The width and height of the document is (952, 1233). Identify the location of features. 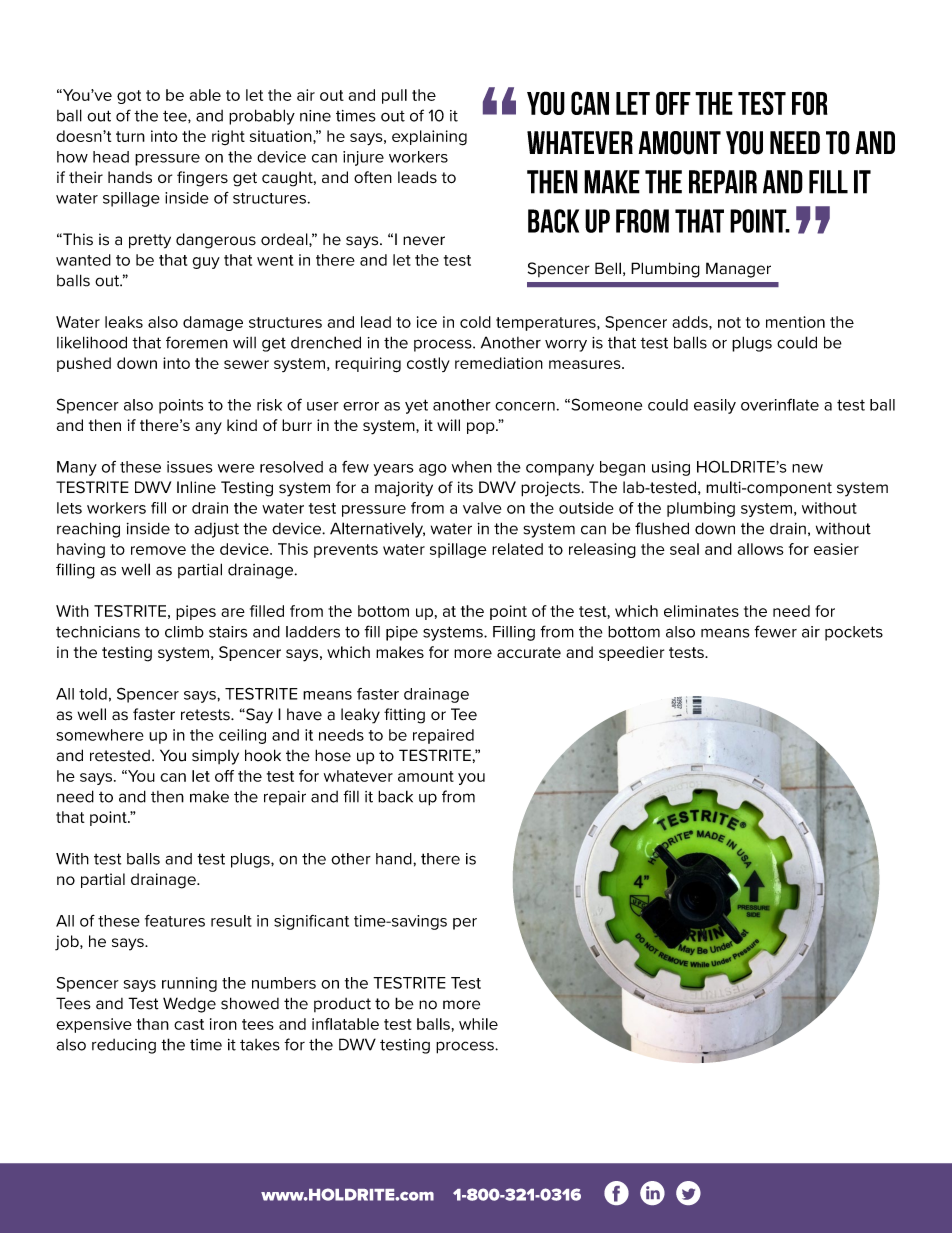
(175, 921).
